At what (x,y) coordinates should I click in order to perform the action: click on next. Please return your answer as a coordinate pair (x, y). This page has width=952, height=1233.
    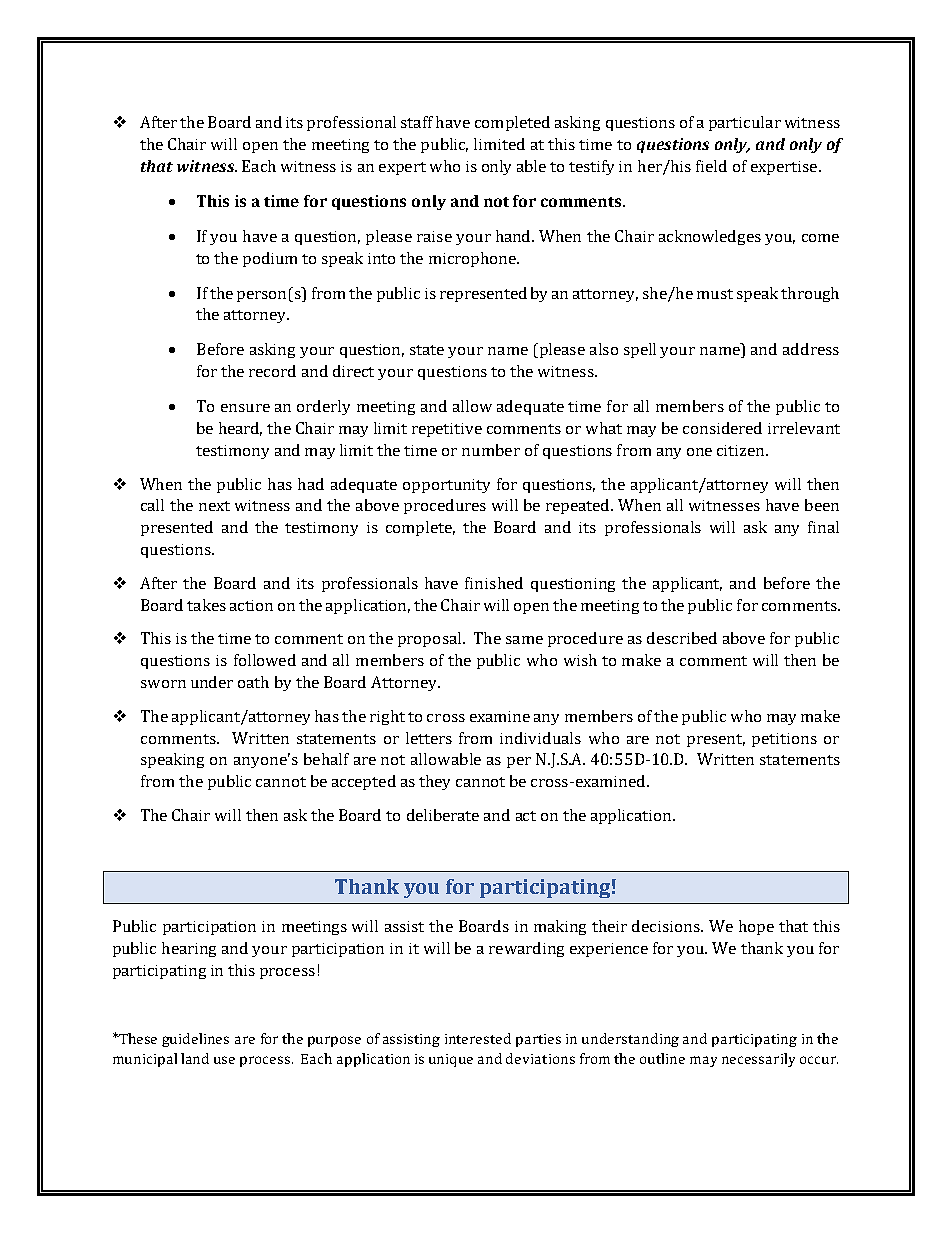
    Looking at the image, I should click on (214, 506).
